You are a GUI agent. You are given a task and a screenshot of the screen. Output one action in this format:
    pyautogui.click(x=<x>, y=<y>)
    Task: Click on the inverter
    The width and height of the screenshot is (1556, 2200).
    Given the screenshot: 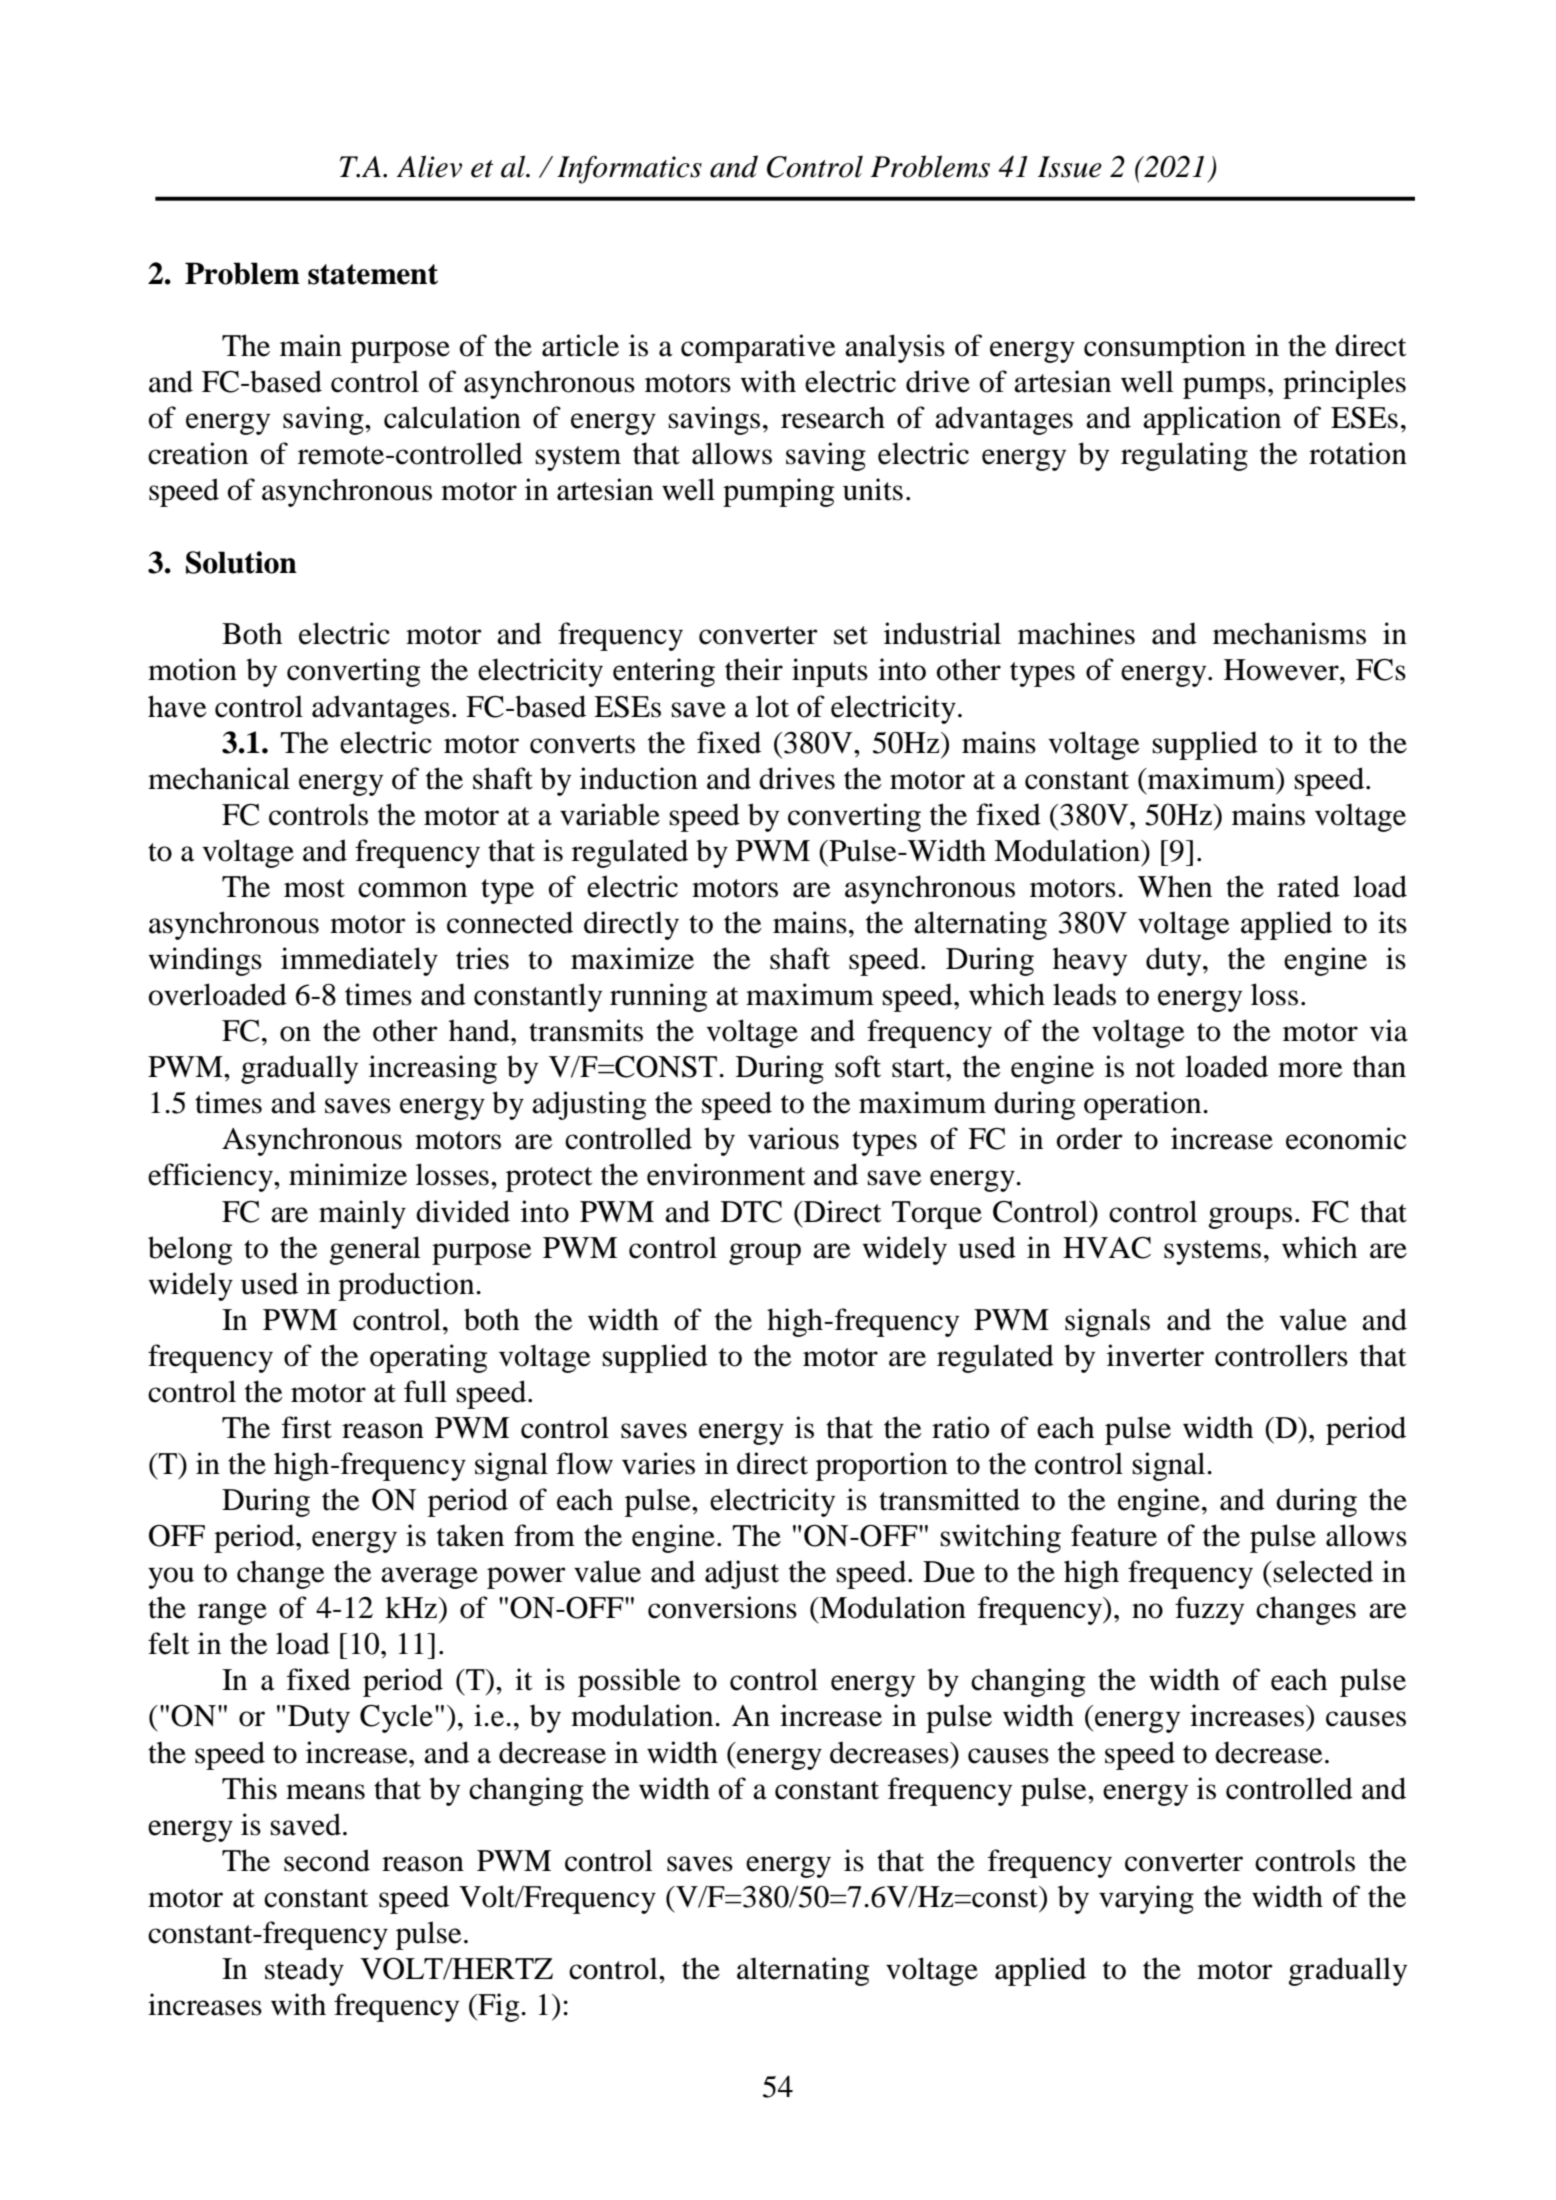 What is the action you would take?
    pyautogui.click(x=1155, y=1355)
